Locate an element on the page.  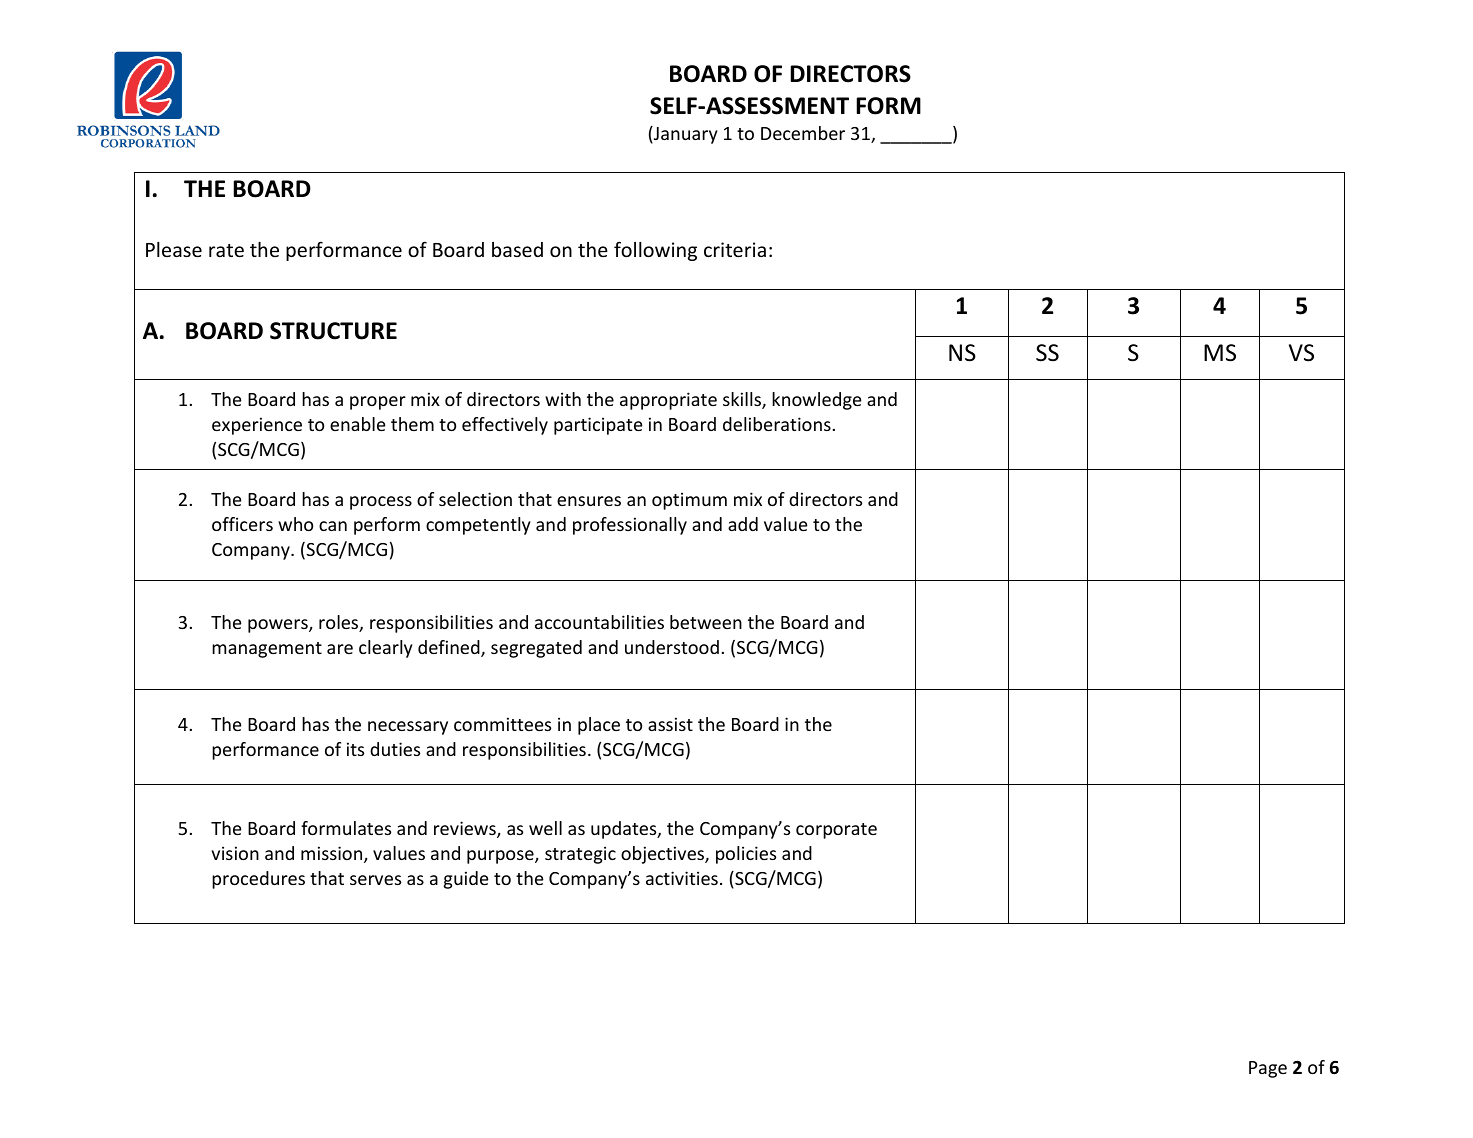
proper is located at coordinates (378, 403).
